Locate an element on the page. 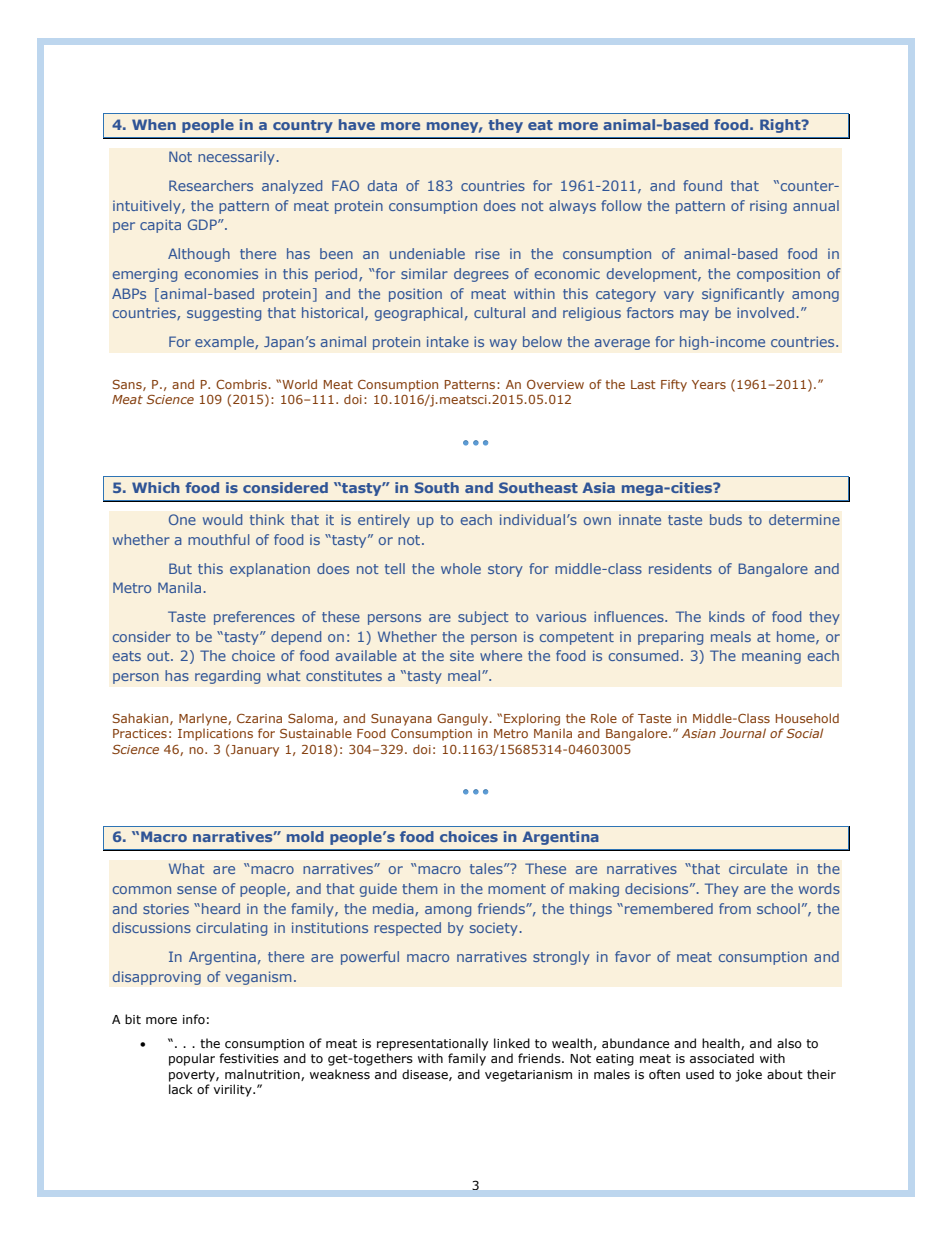 The image size is (952, 1233). popular is located at coordinates (192, 1059).
